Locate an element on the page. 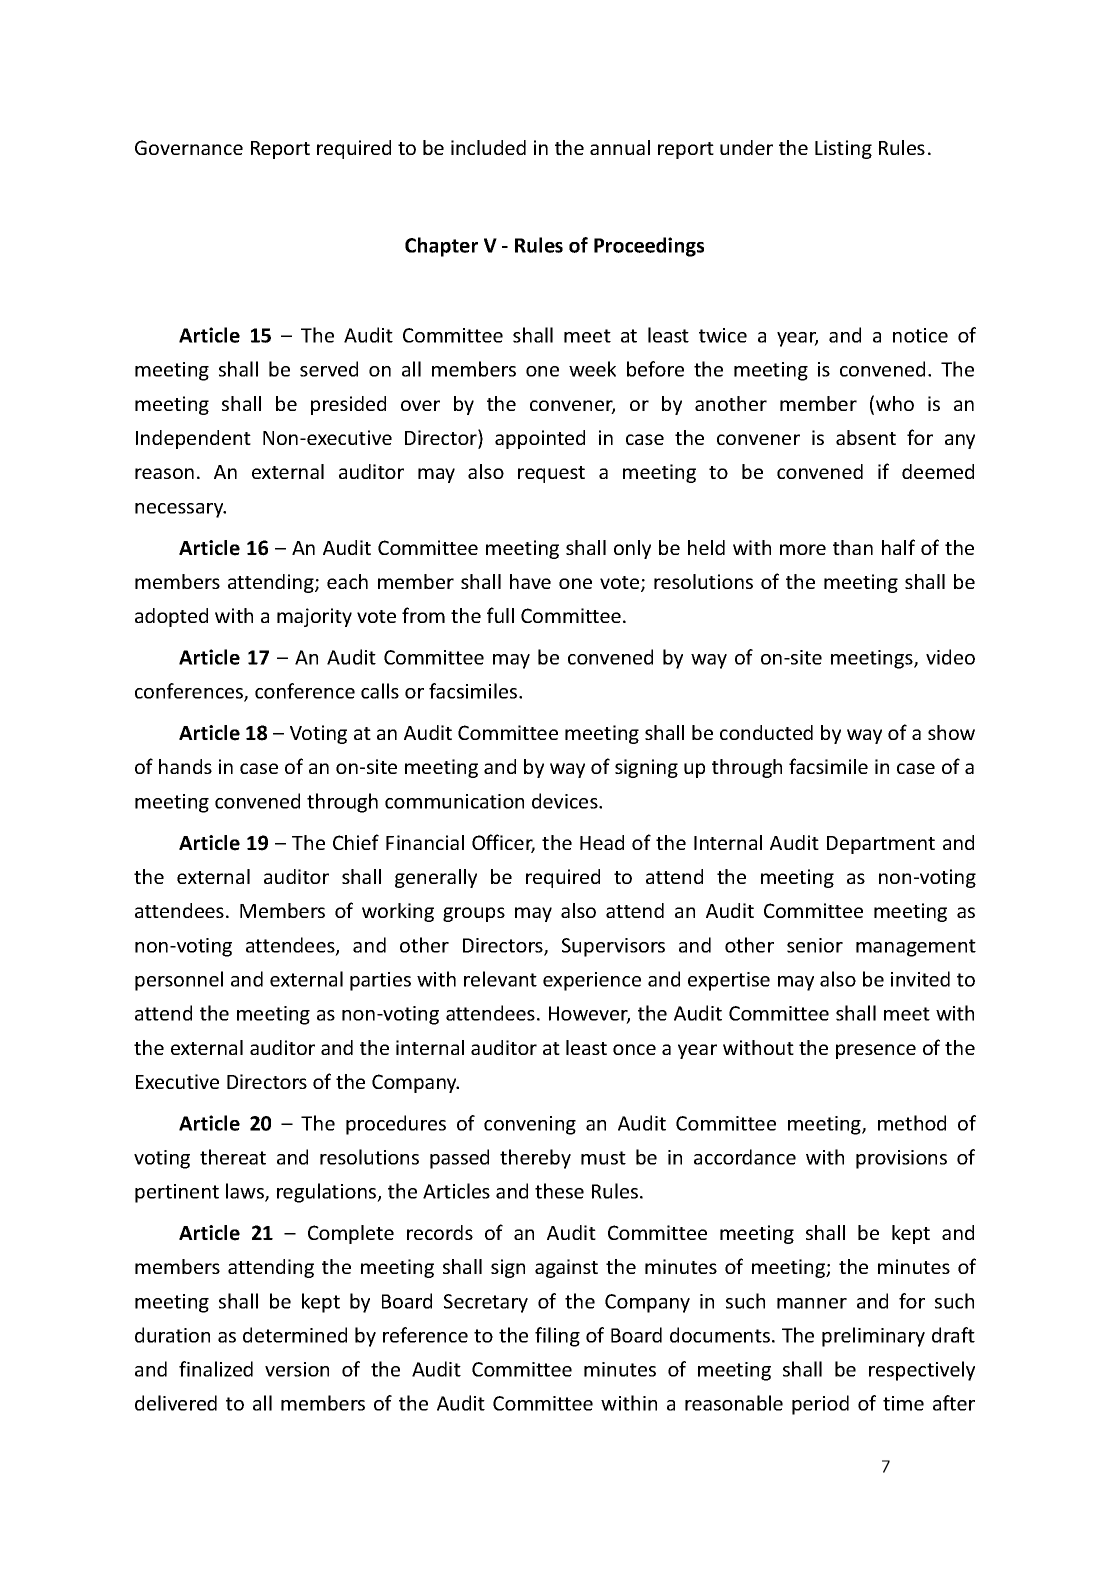 This document has width=1110, height=1570. Chapter is located at coordinates (441, 247).
